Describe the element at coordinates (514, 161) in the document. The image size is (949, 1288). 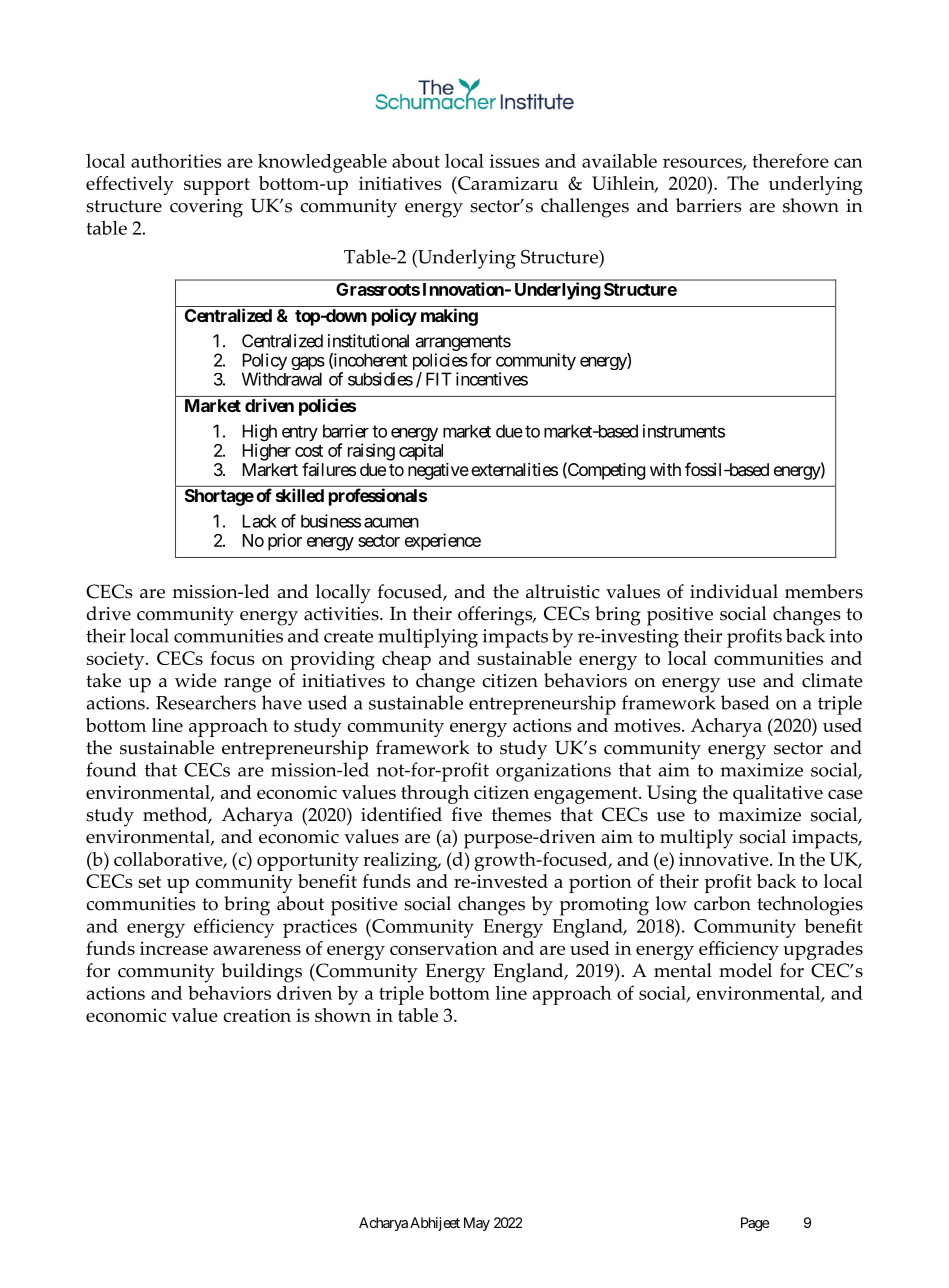
I see `issues` at that location.
